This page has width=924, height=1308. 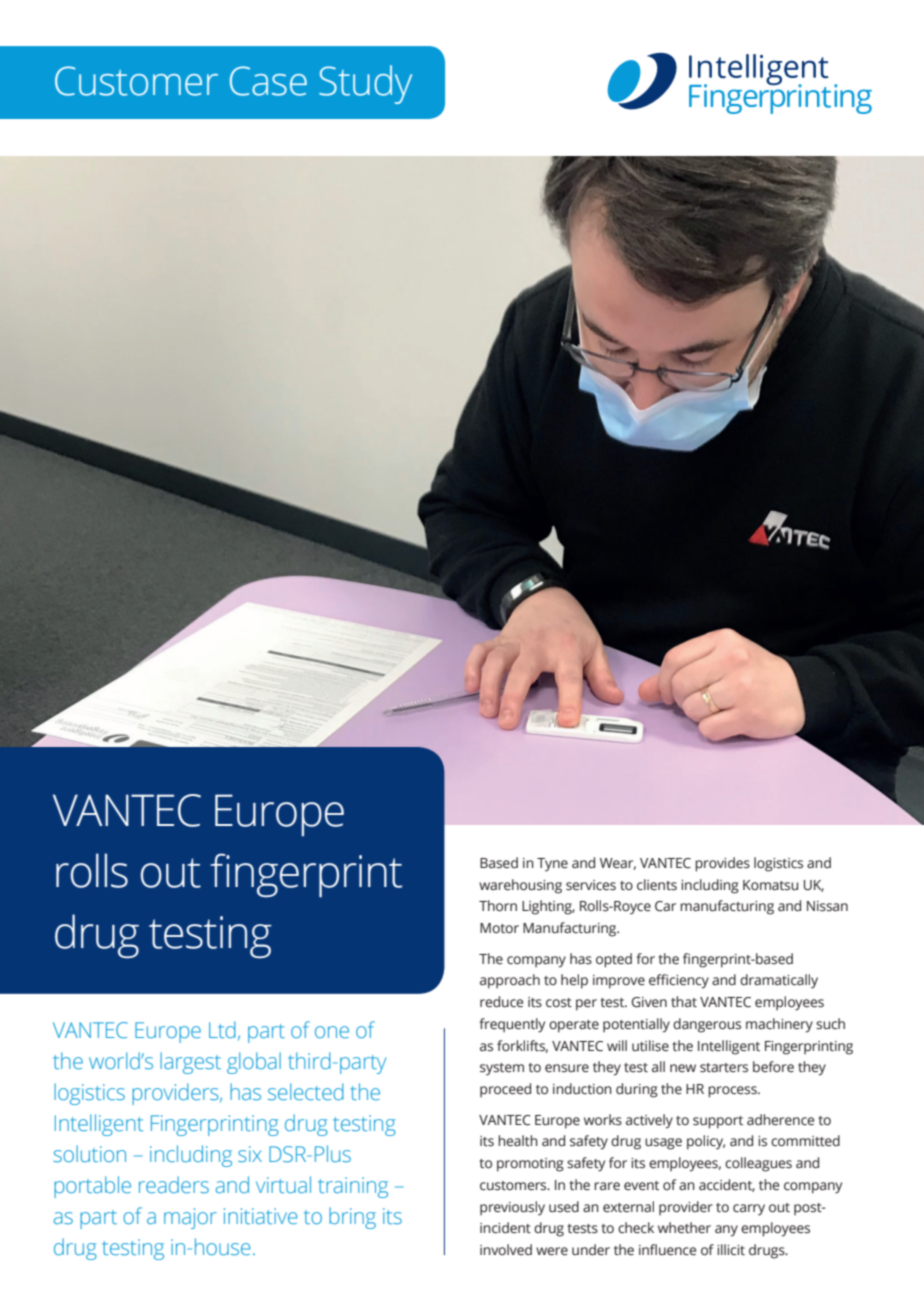 What do you see at coordinates (657, 885) in the page?
I see `clients` at bounding box center [657, 885].
